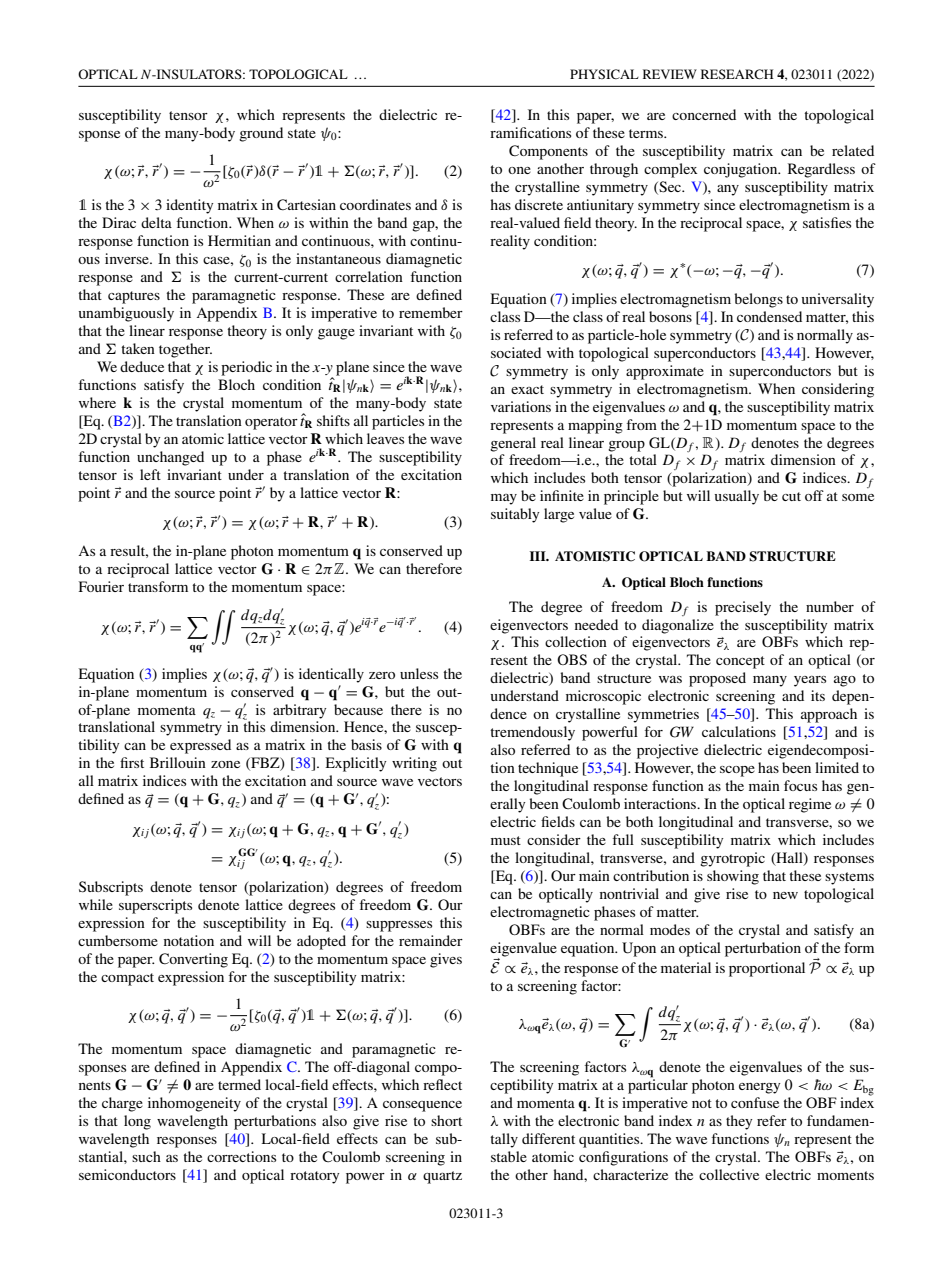 This image has width=952, height=1270. What do you see at coordinates (604, 74) in the image?
I see `PHYSICAL` at bounding box center [604, 74].
